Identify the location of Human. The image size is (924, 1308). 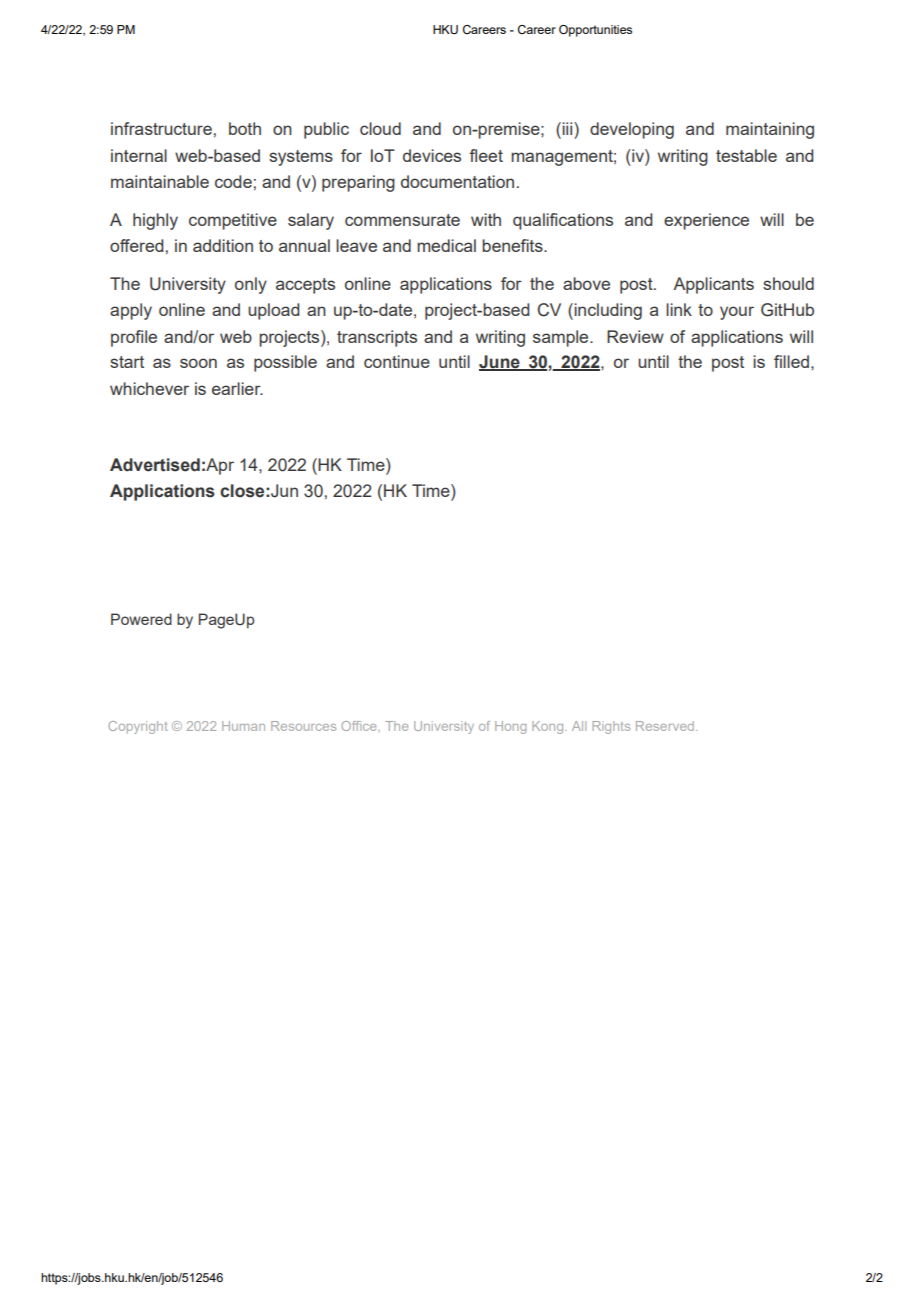
(243, 726).
